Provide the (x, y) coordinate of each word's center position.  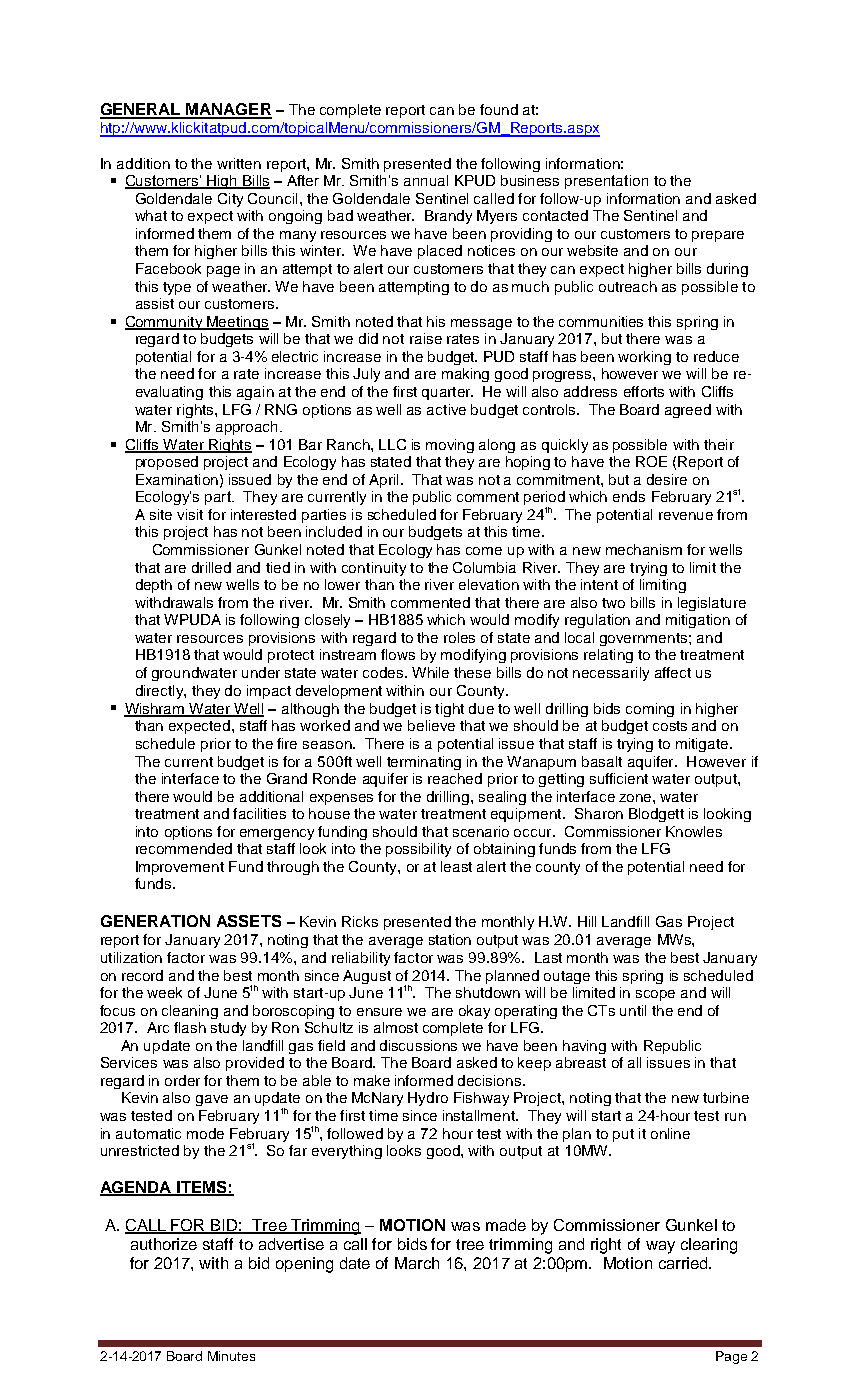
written (239, 163)
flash (190, 1027)
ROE (651, 461)
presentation (606, 182)
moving (450, 446)
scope (655, 995)
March (417, 1263)
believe (431, 725)
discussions (418, 1045)
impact (269, 692)
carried (684, 1263)
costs (670, 726)
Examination (177, 479)
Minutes (231, 1356)
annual (426, 180)
